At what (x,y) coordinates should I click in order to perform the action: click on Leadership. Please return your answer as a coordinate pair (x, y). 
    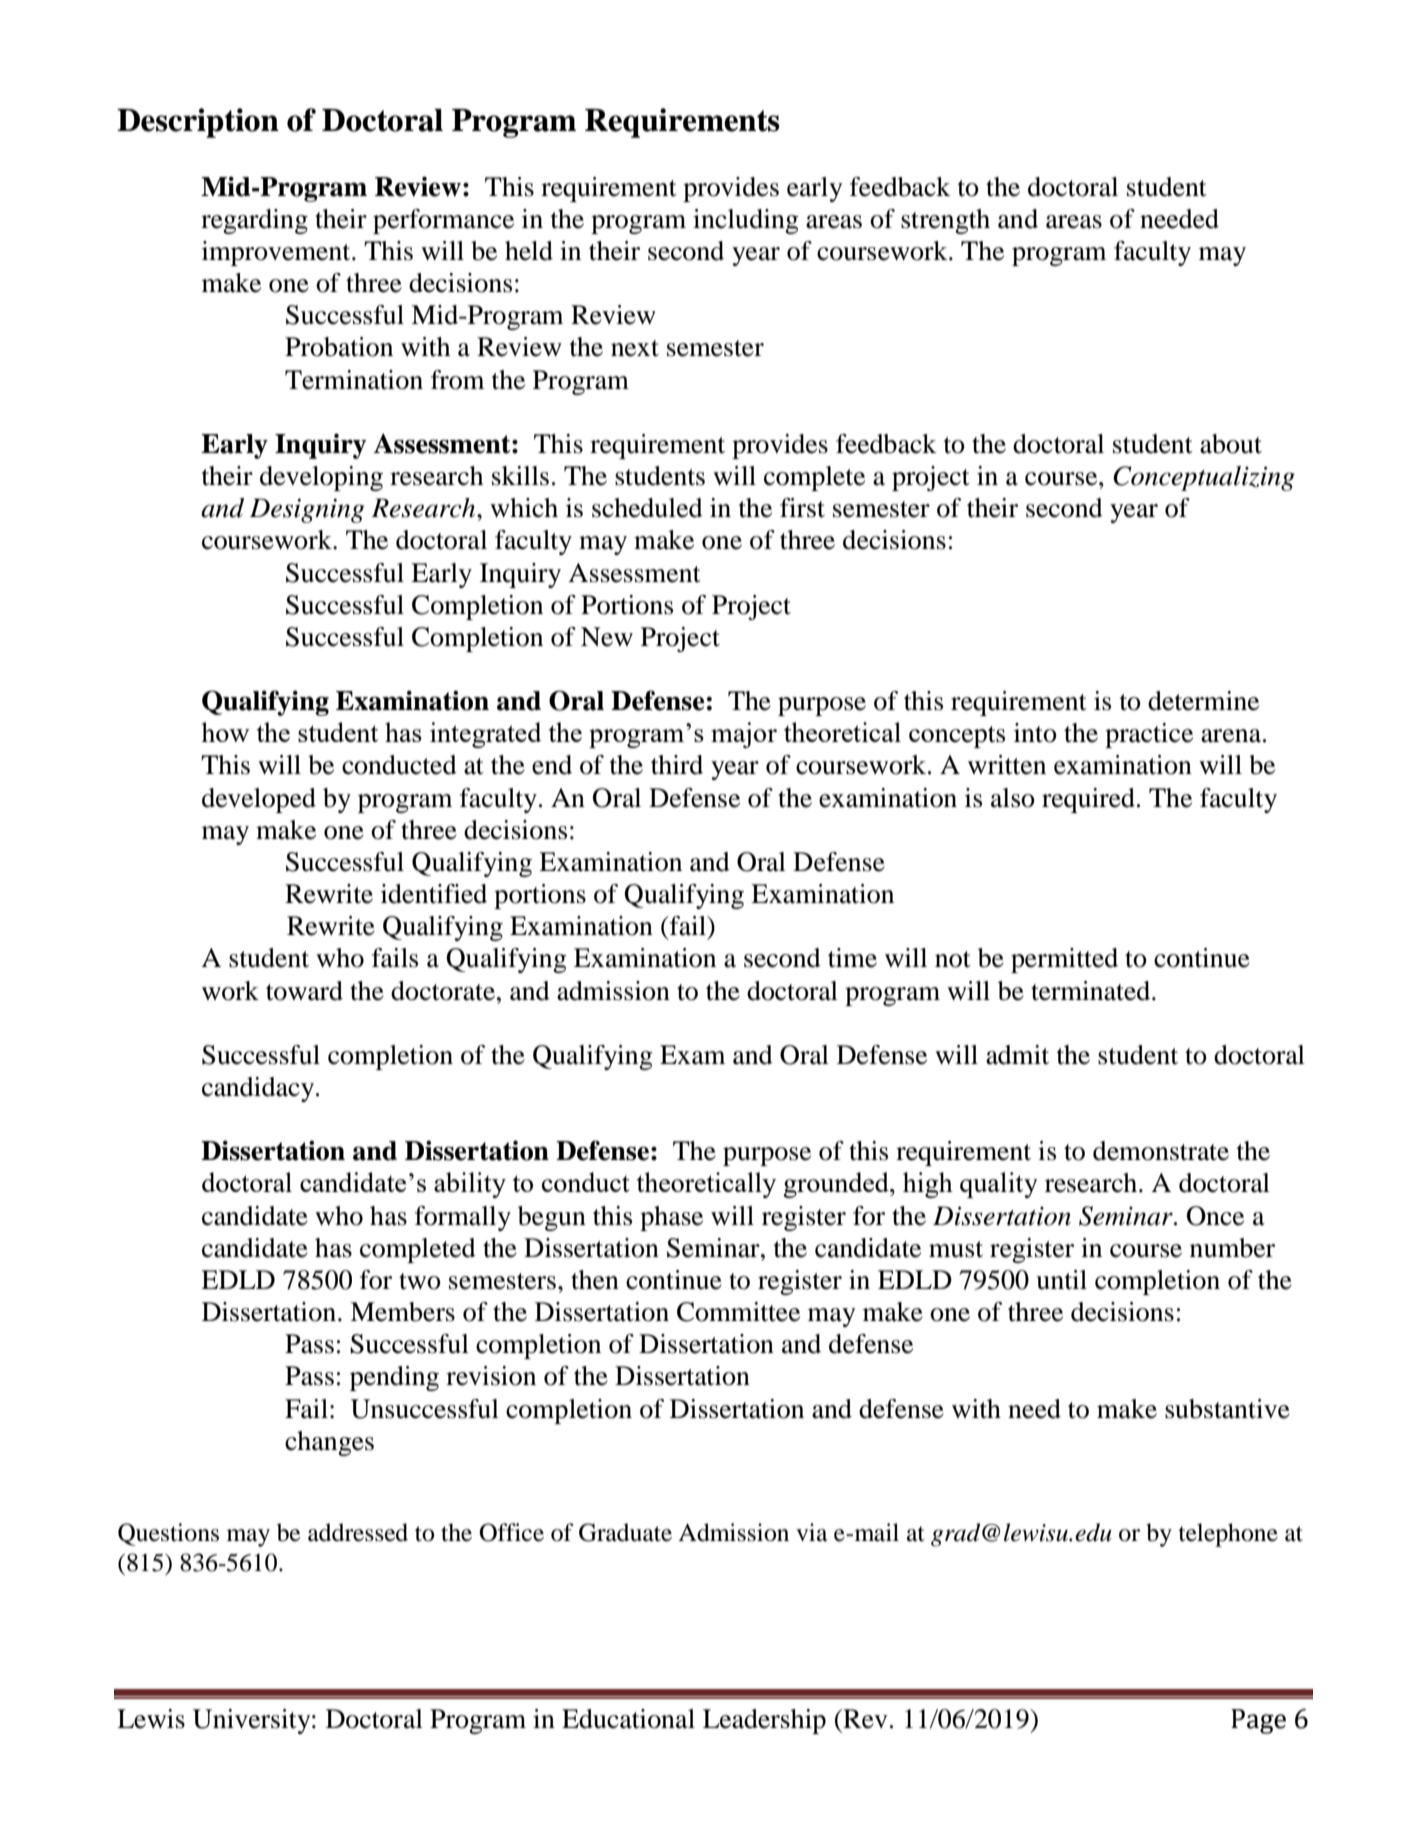
    Looking at the image, I should click on (764, 1721).
